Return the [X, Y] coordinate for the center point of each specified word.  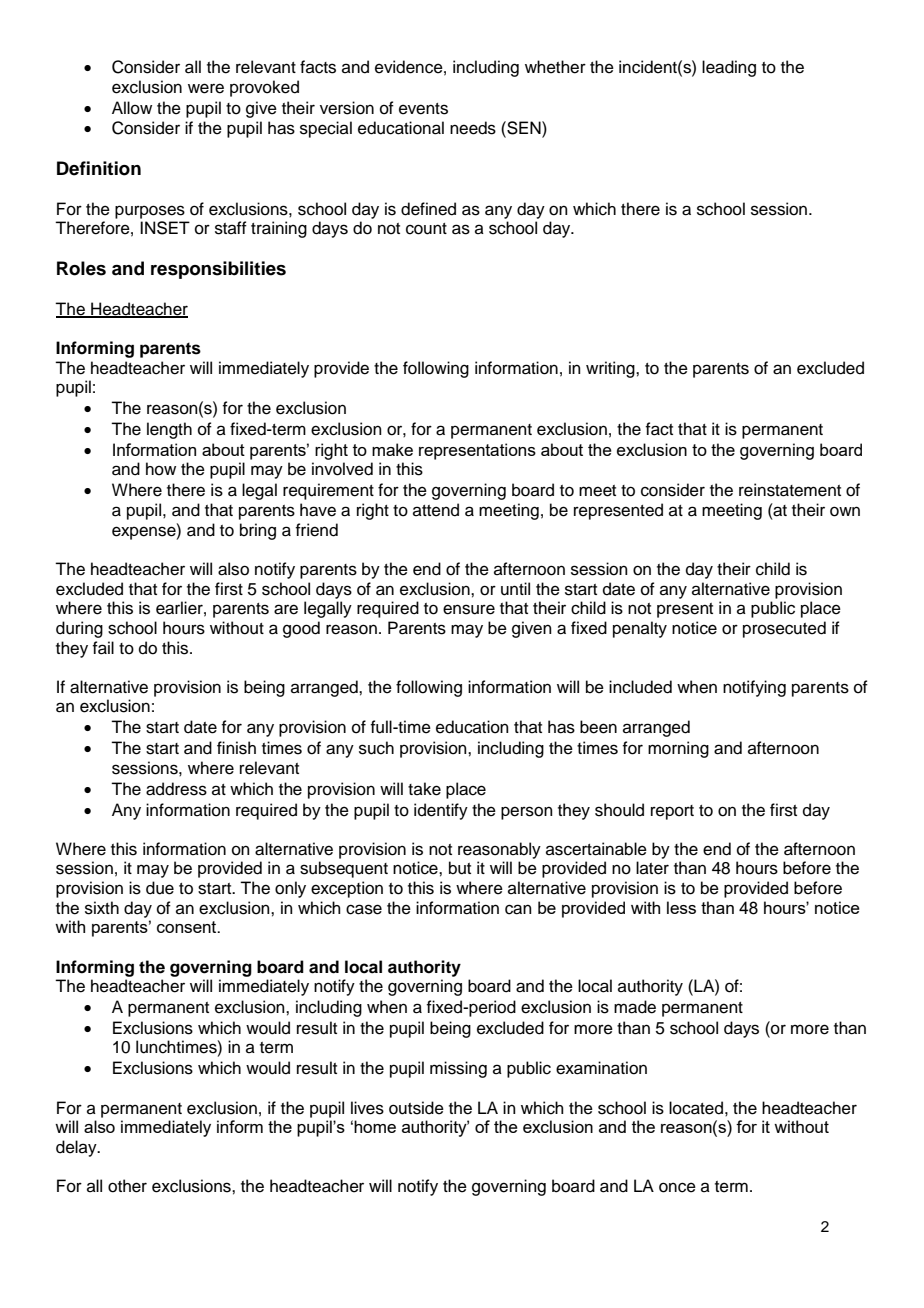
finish [236, 748]
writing [611, 369]
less [681, 907]
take [424, 789]
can [518, 909]
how [161, 469]
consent [188, 927]
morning [678, 749]
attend [436, 510]
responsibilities [218, 270]
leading [729, 68]
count [426, 229]
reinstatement [790, 490]
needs [473, 128]
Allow [132, 108]
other [127, 1186]
